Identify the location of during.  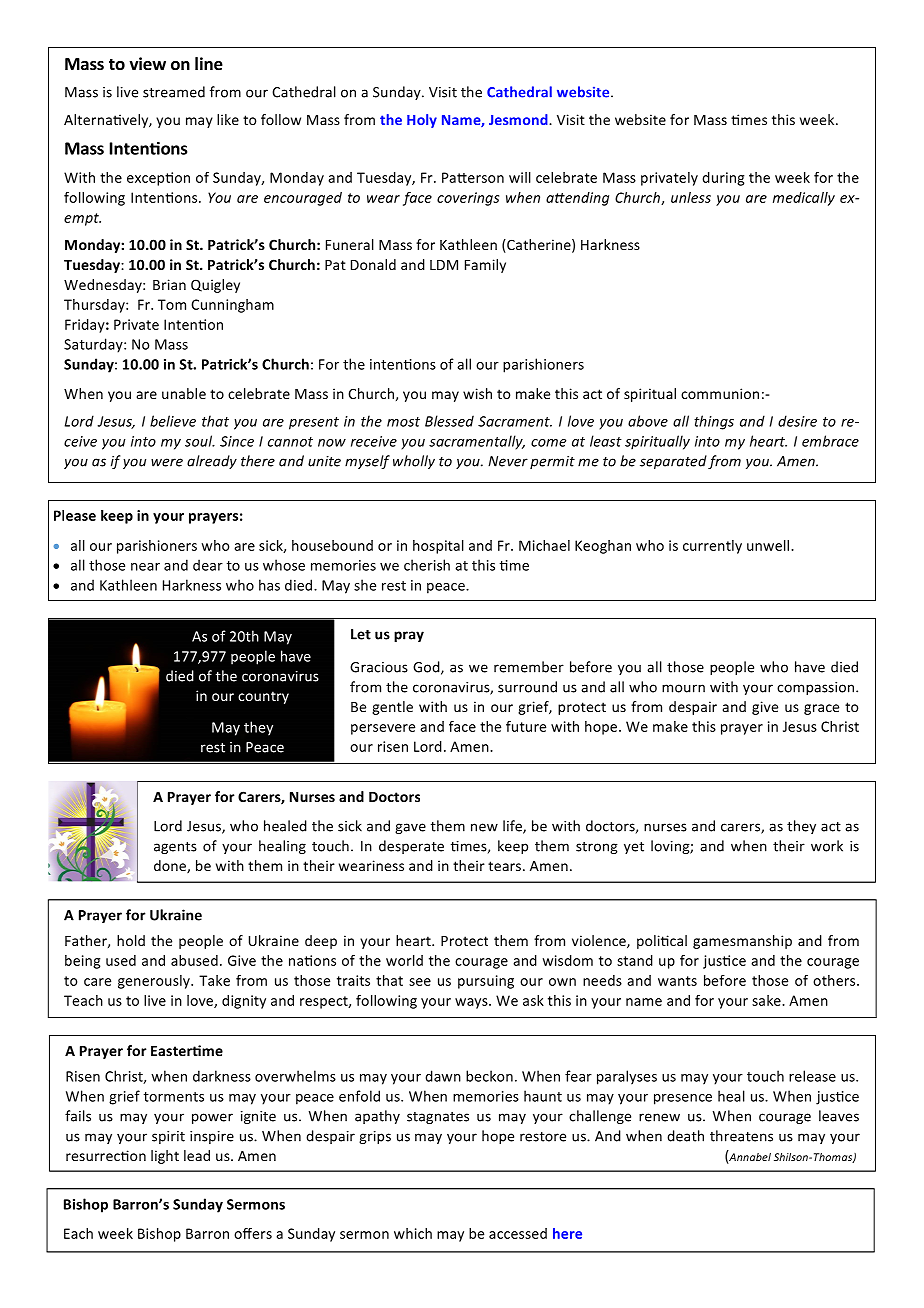
(723, 179).
